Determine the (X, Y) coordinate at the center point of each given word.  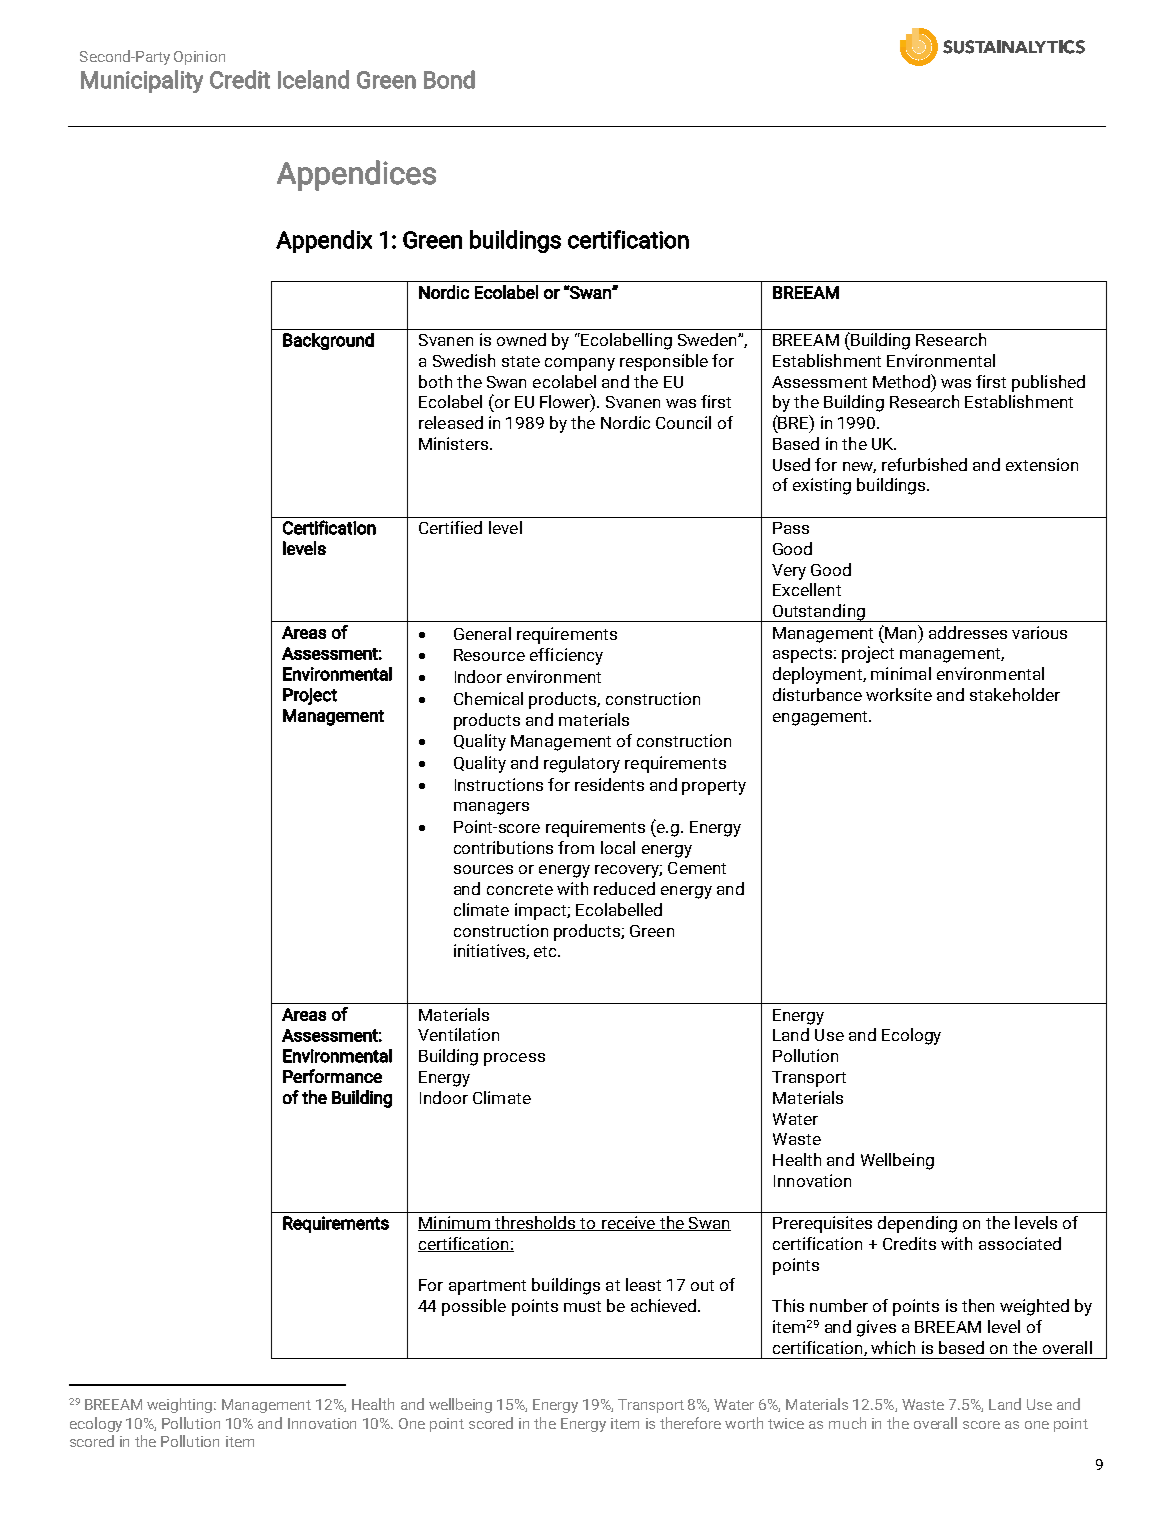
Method (902, 381)
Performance (332, 1076)
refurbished (924, 464)
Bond (449, 79)
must (582, 1306)
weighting (181, 1405)
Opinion (199, 58)
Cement (697, 868)
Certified (450, 527)
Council (683, 422)
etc (547, 951)
